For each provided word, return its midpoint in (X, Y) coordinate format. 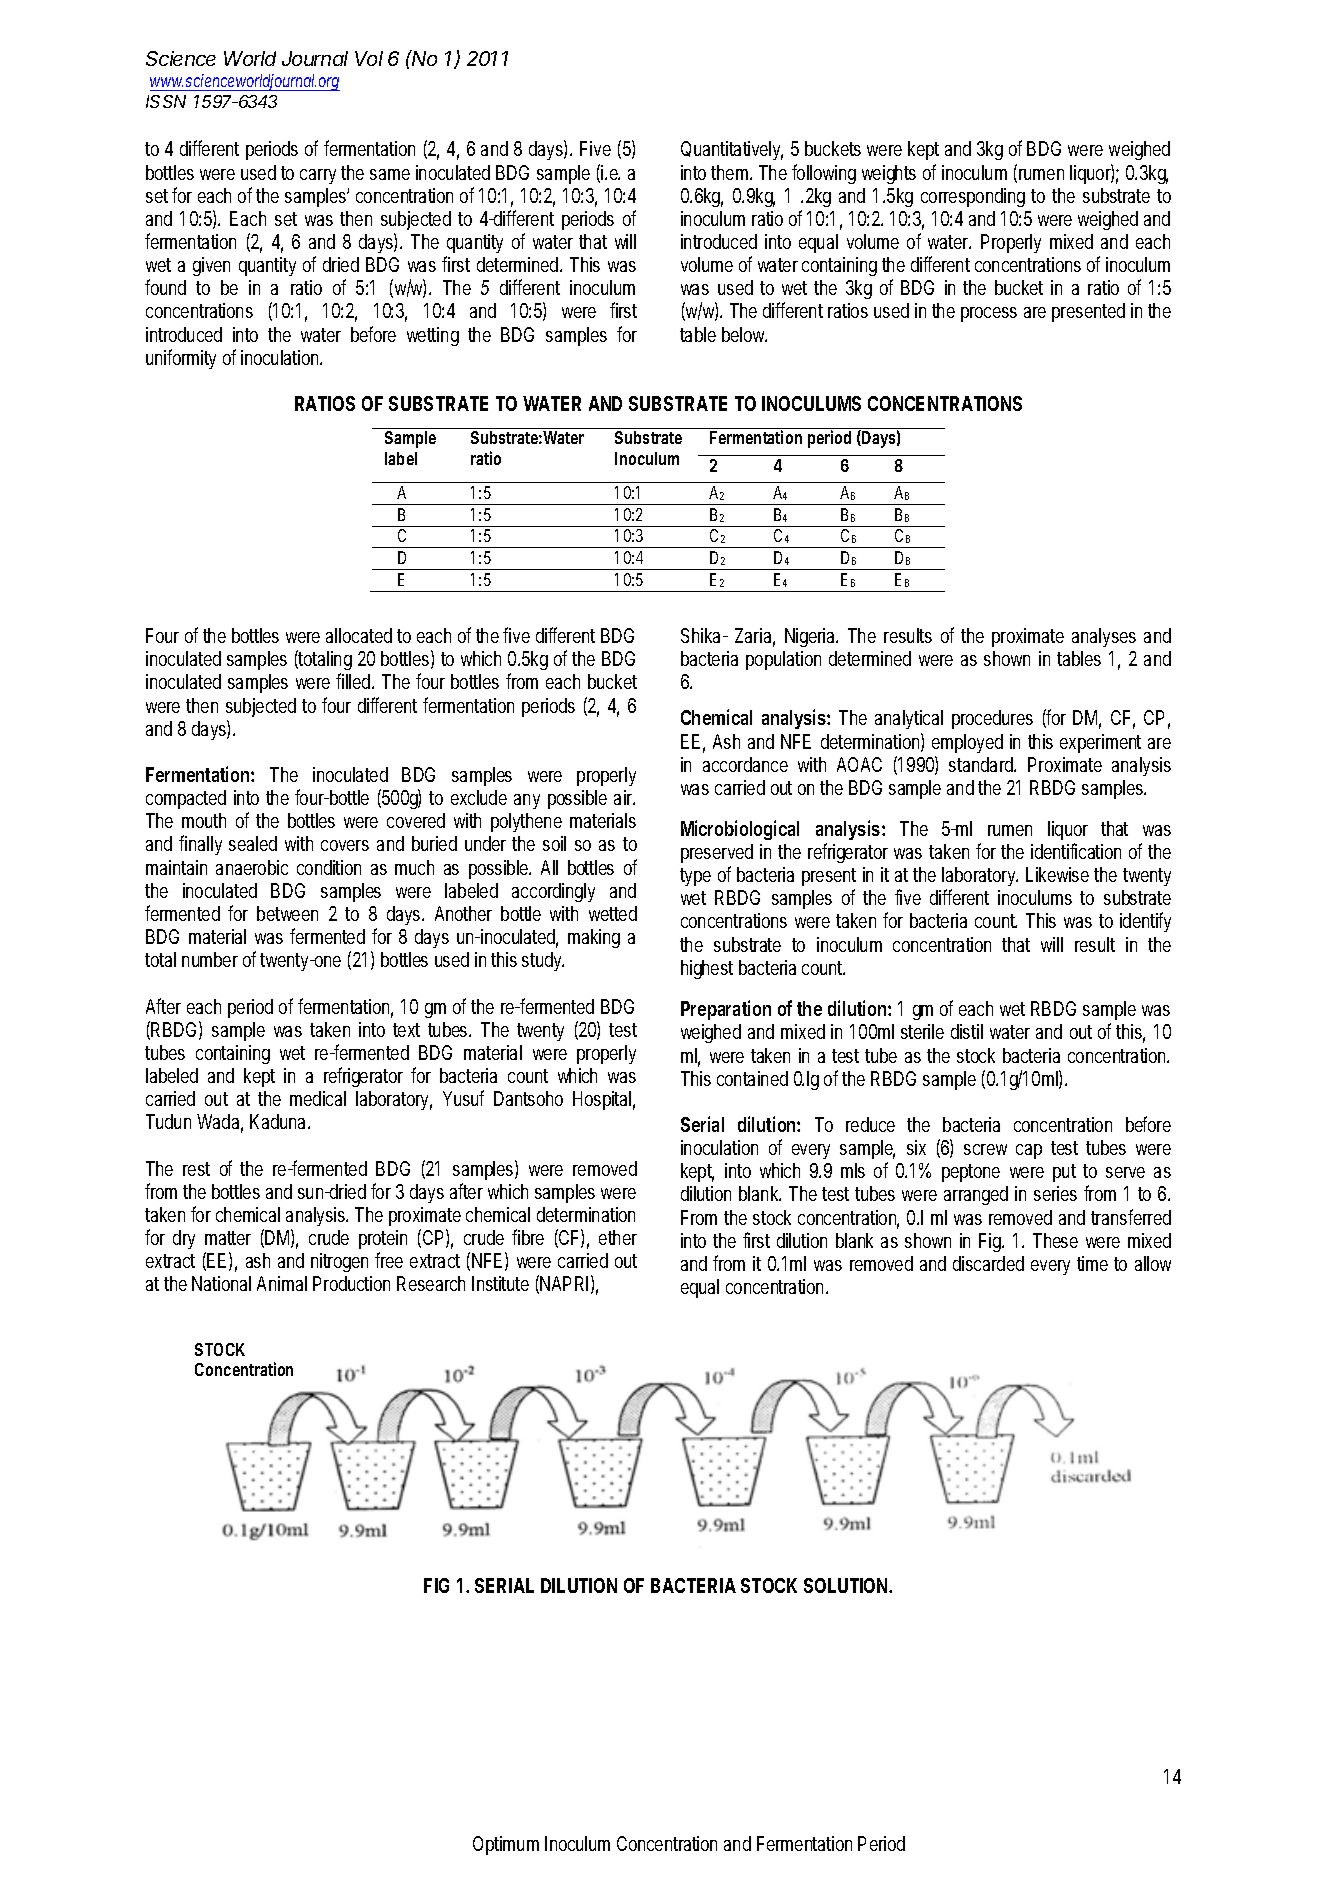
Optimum (506, 1845)
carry (318, 176)
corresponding (973, 197)
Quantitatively (732, 150)
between (287, 913)
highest (707, 969)
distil (967, 1031)
